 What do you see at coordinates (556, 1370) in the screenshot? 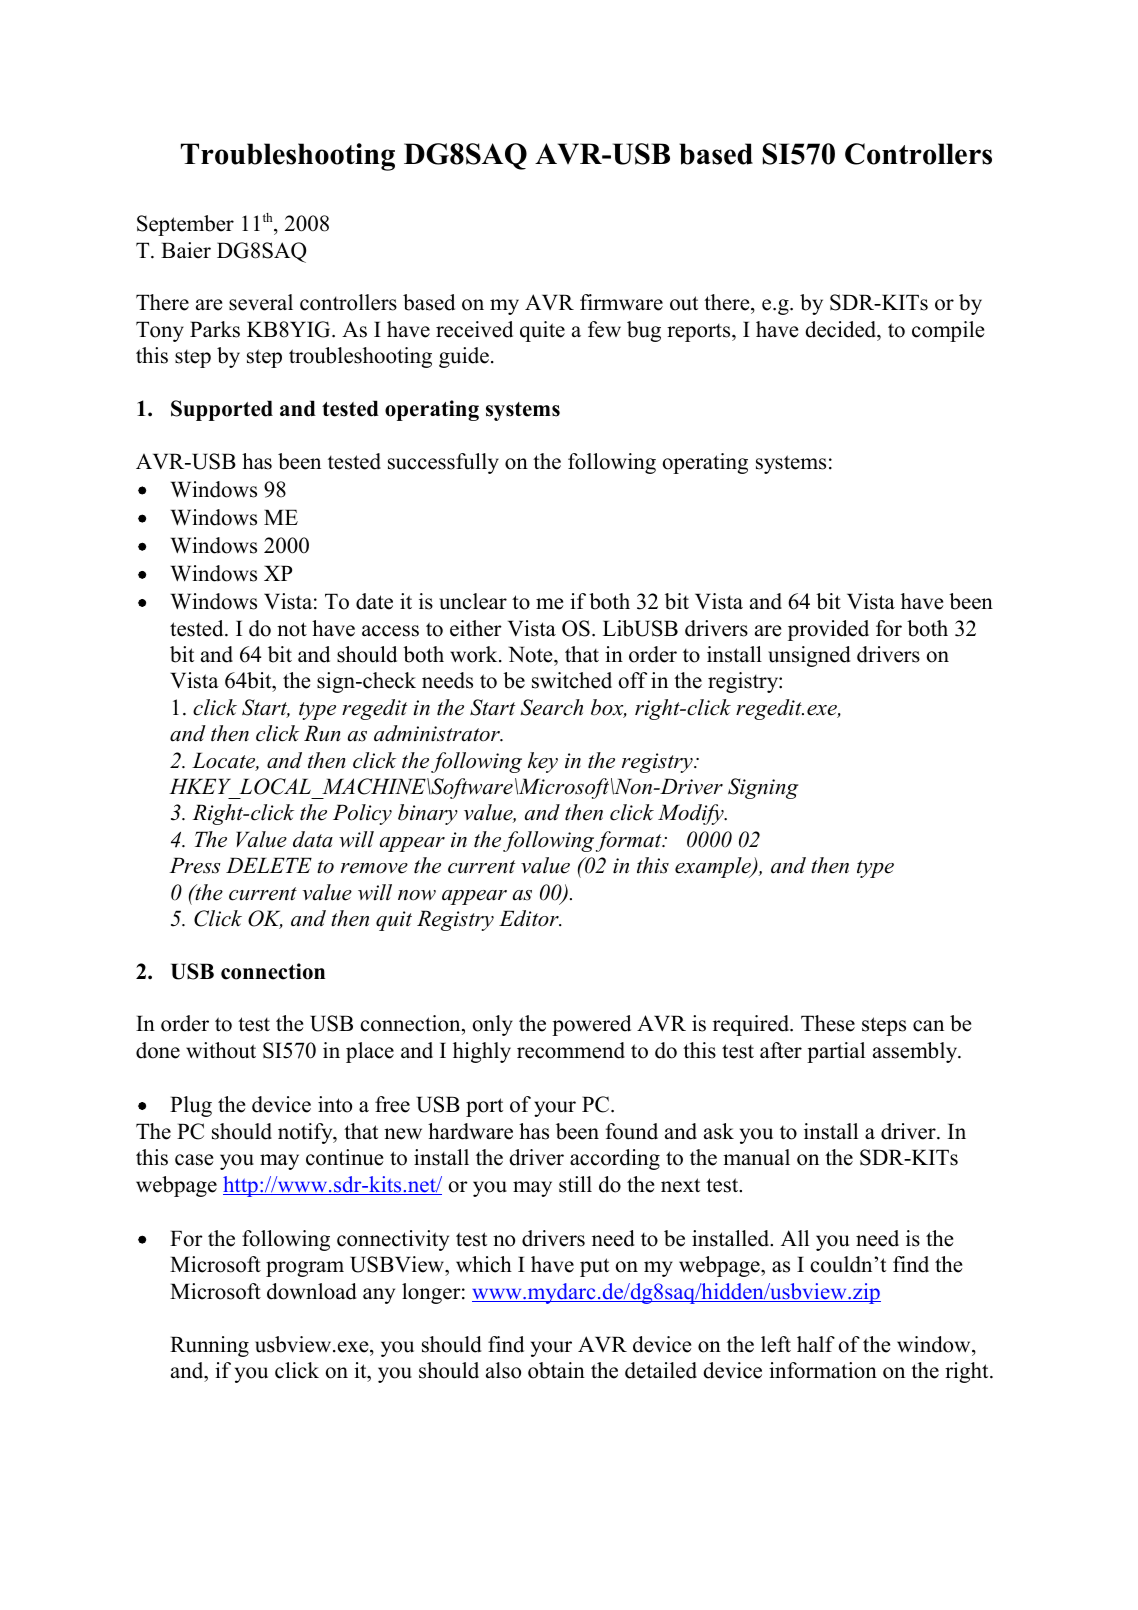
I see `obtain` at bounding box center [556, 1370].
